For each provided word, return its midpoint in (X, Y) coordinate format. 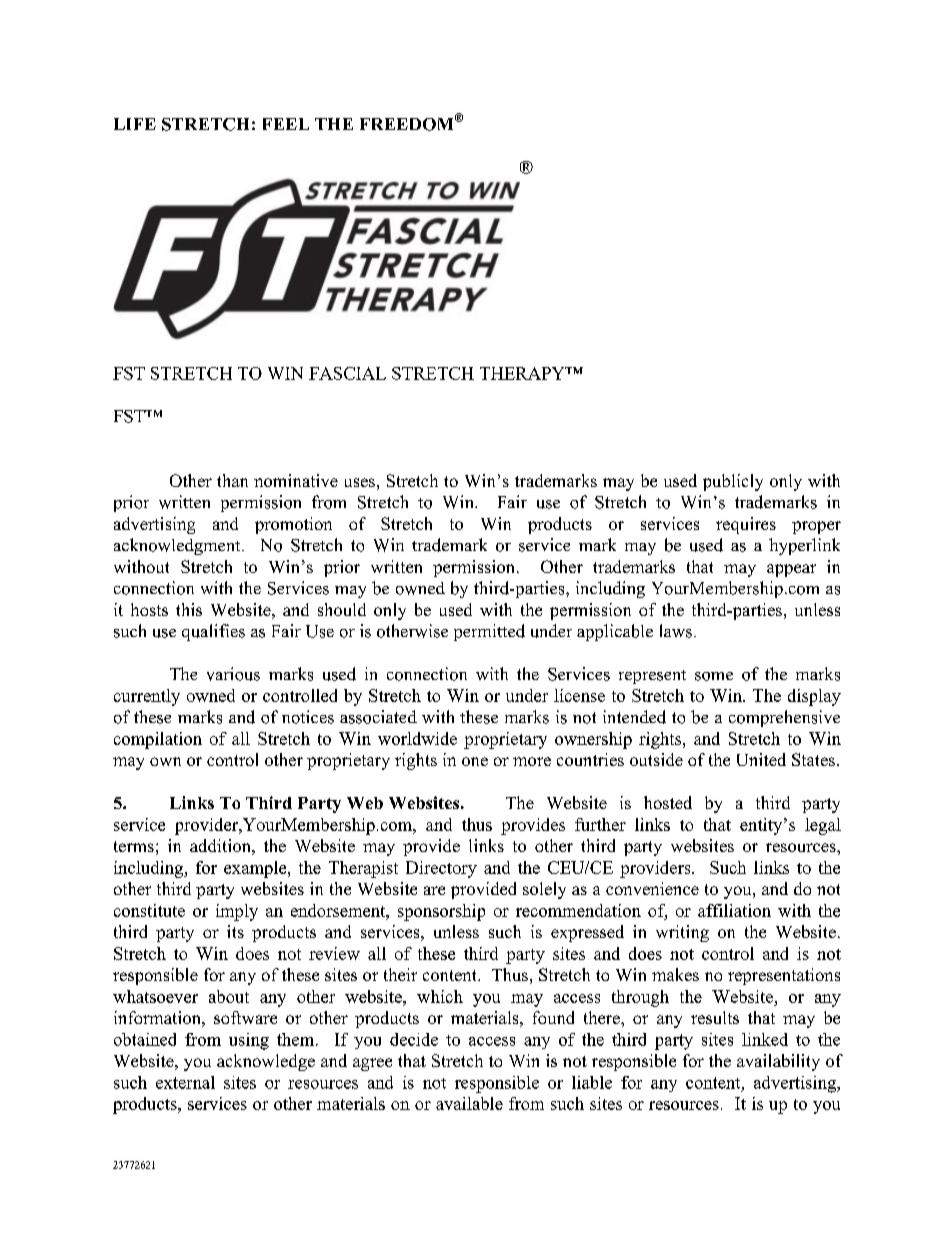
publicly (733, 482)
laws (676, 631)
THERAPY (523, 373)
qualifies (213, 632)
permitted (489, 632)
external (185, 1082)
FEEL (286, 124)
